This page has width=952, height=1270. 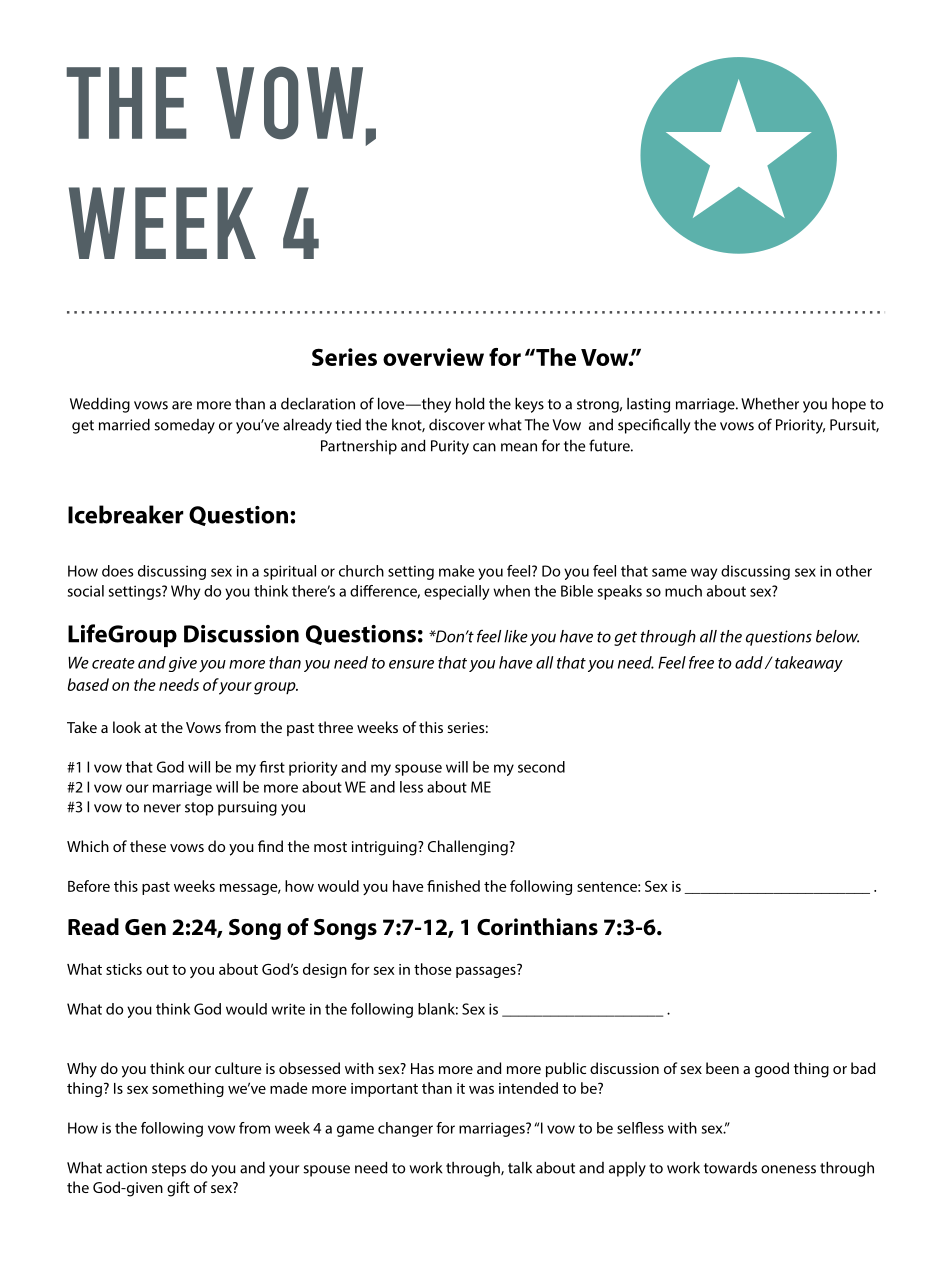 What do you see at coordinates (520, 1167) in the page?
I see `talk` at bounding box center [520, 1167].
